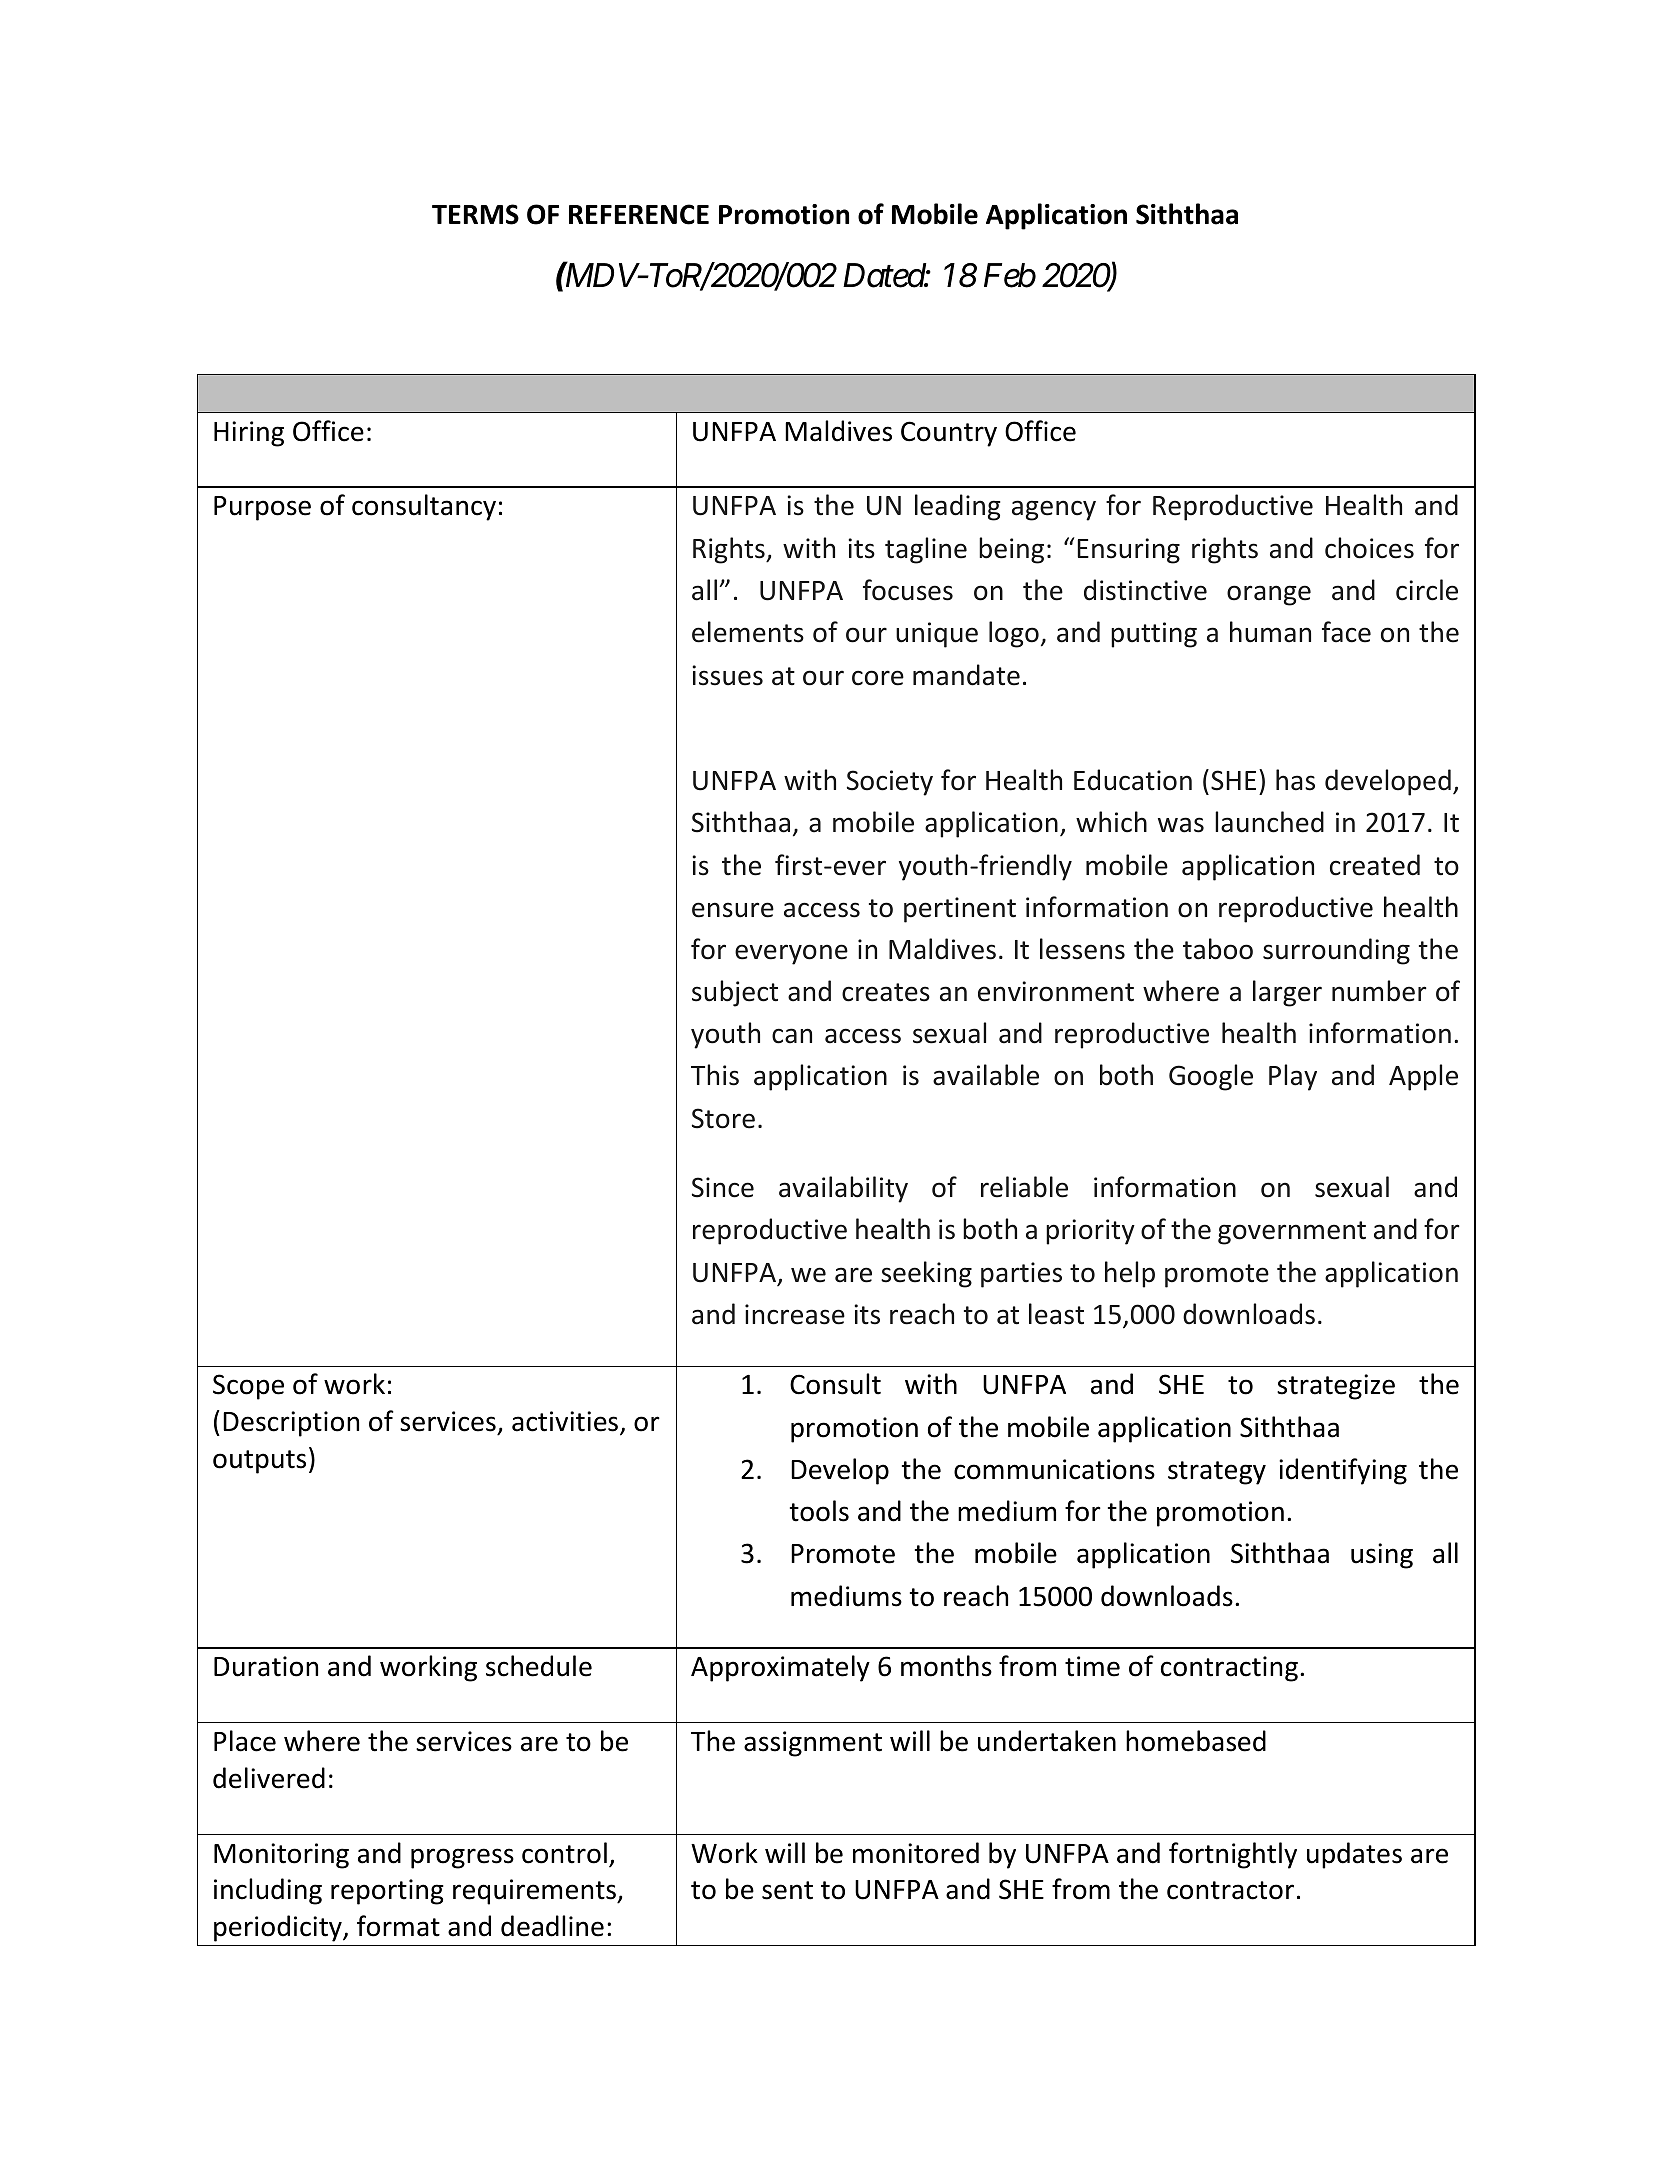 This page has width=1672, height=2163. What do you see at coordinates (475, 214) in the page?
I see `TERMS` at bounding box center [475, 214].
